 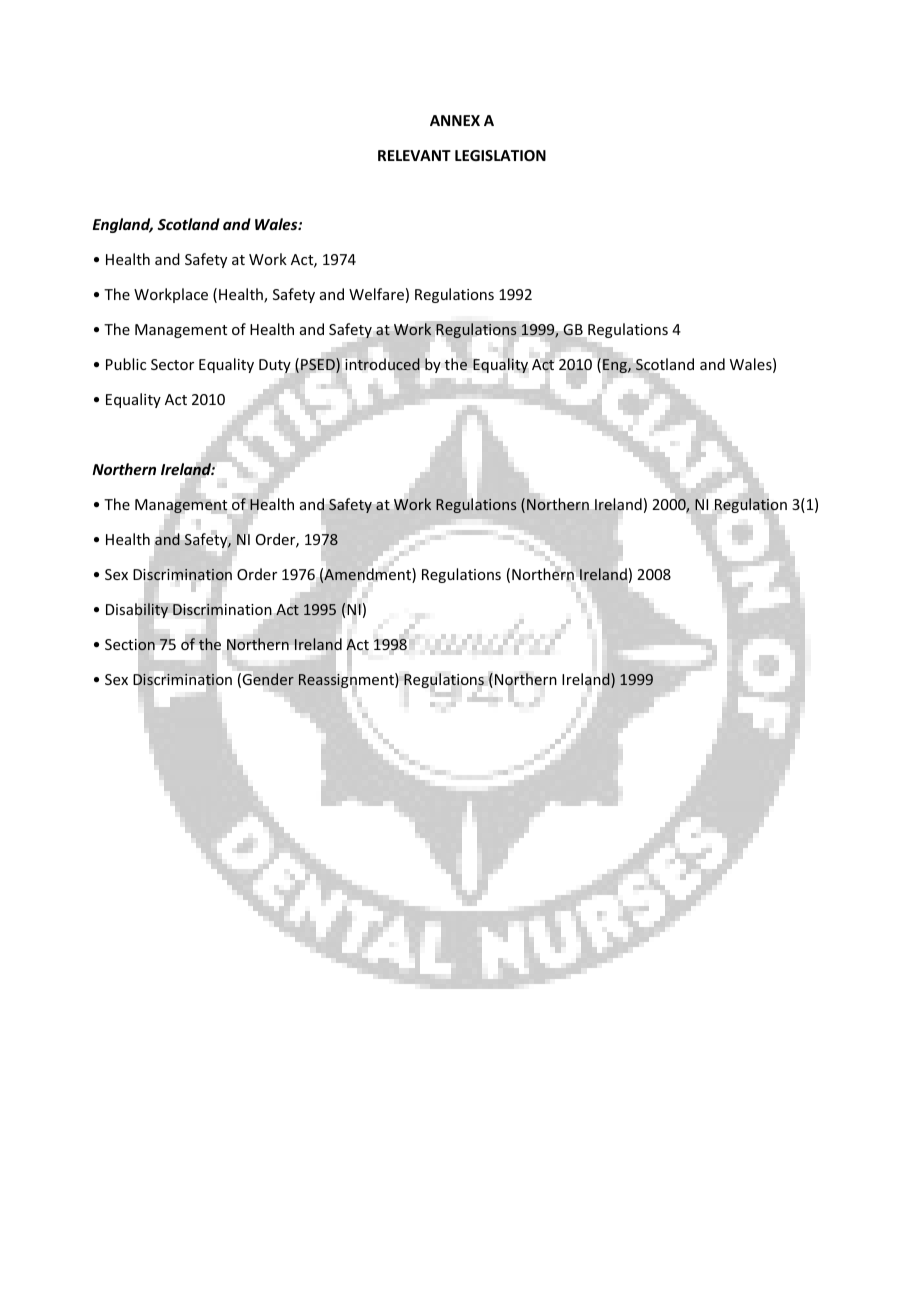 I want to click on RELEVANT, so click(x=414, y=155).
